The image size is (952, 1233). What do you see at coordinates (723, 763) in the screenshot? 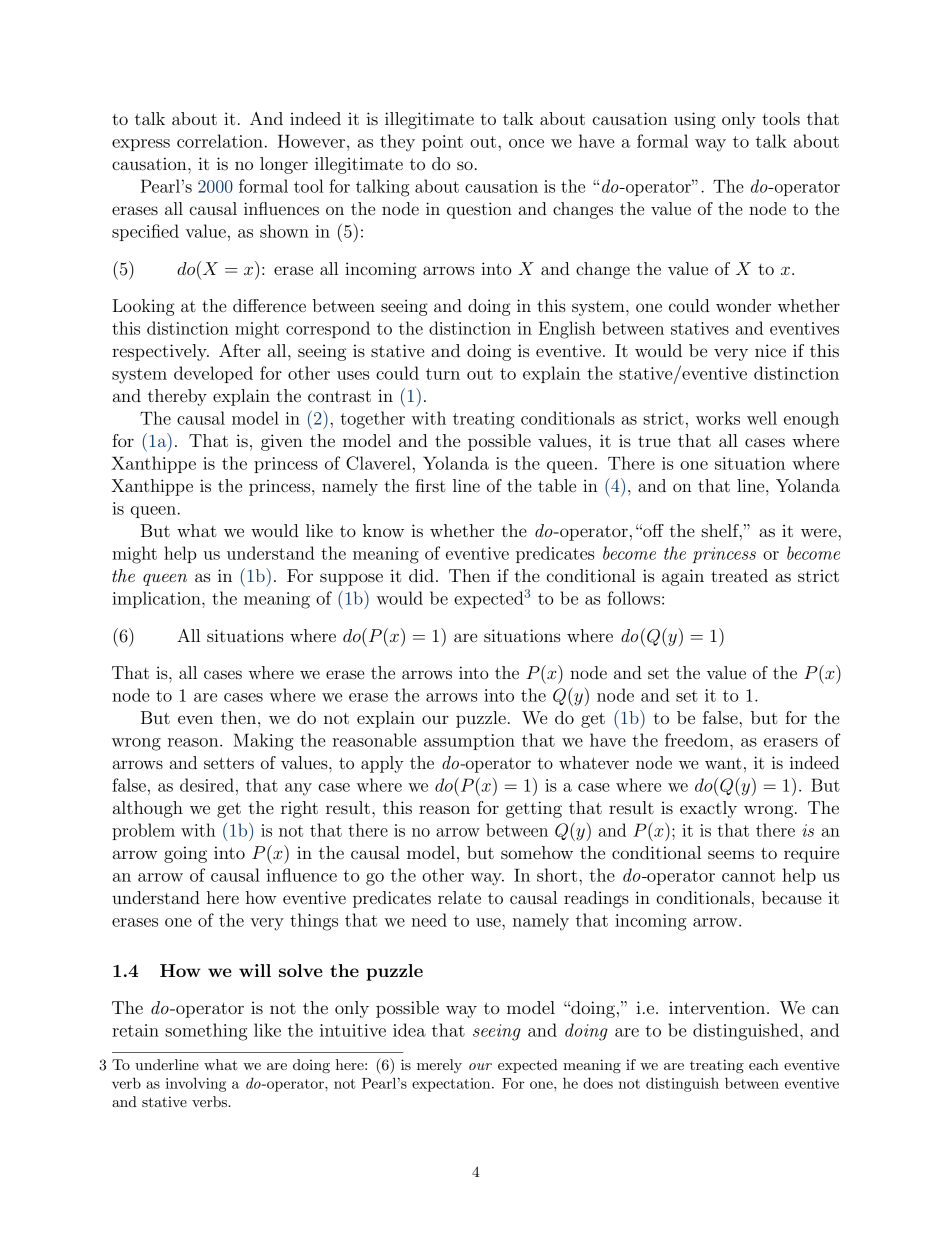
I see `want` at bounding box center [723, 763].
